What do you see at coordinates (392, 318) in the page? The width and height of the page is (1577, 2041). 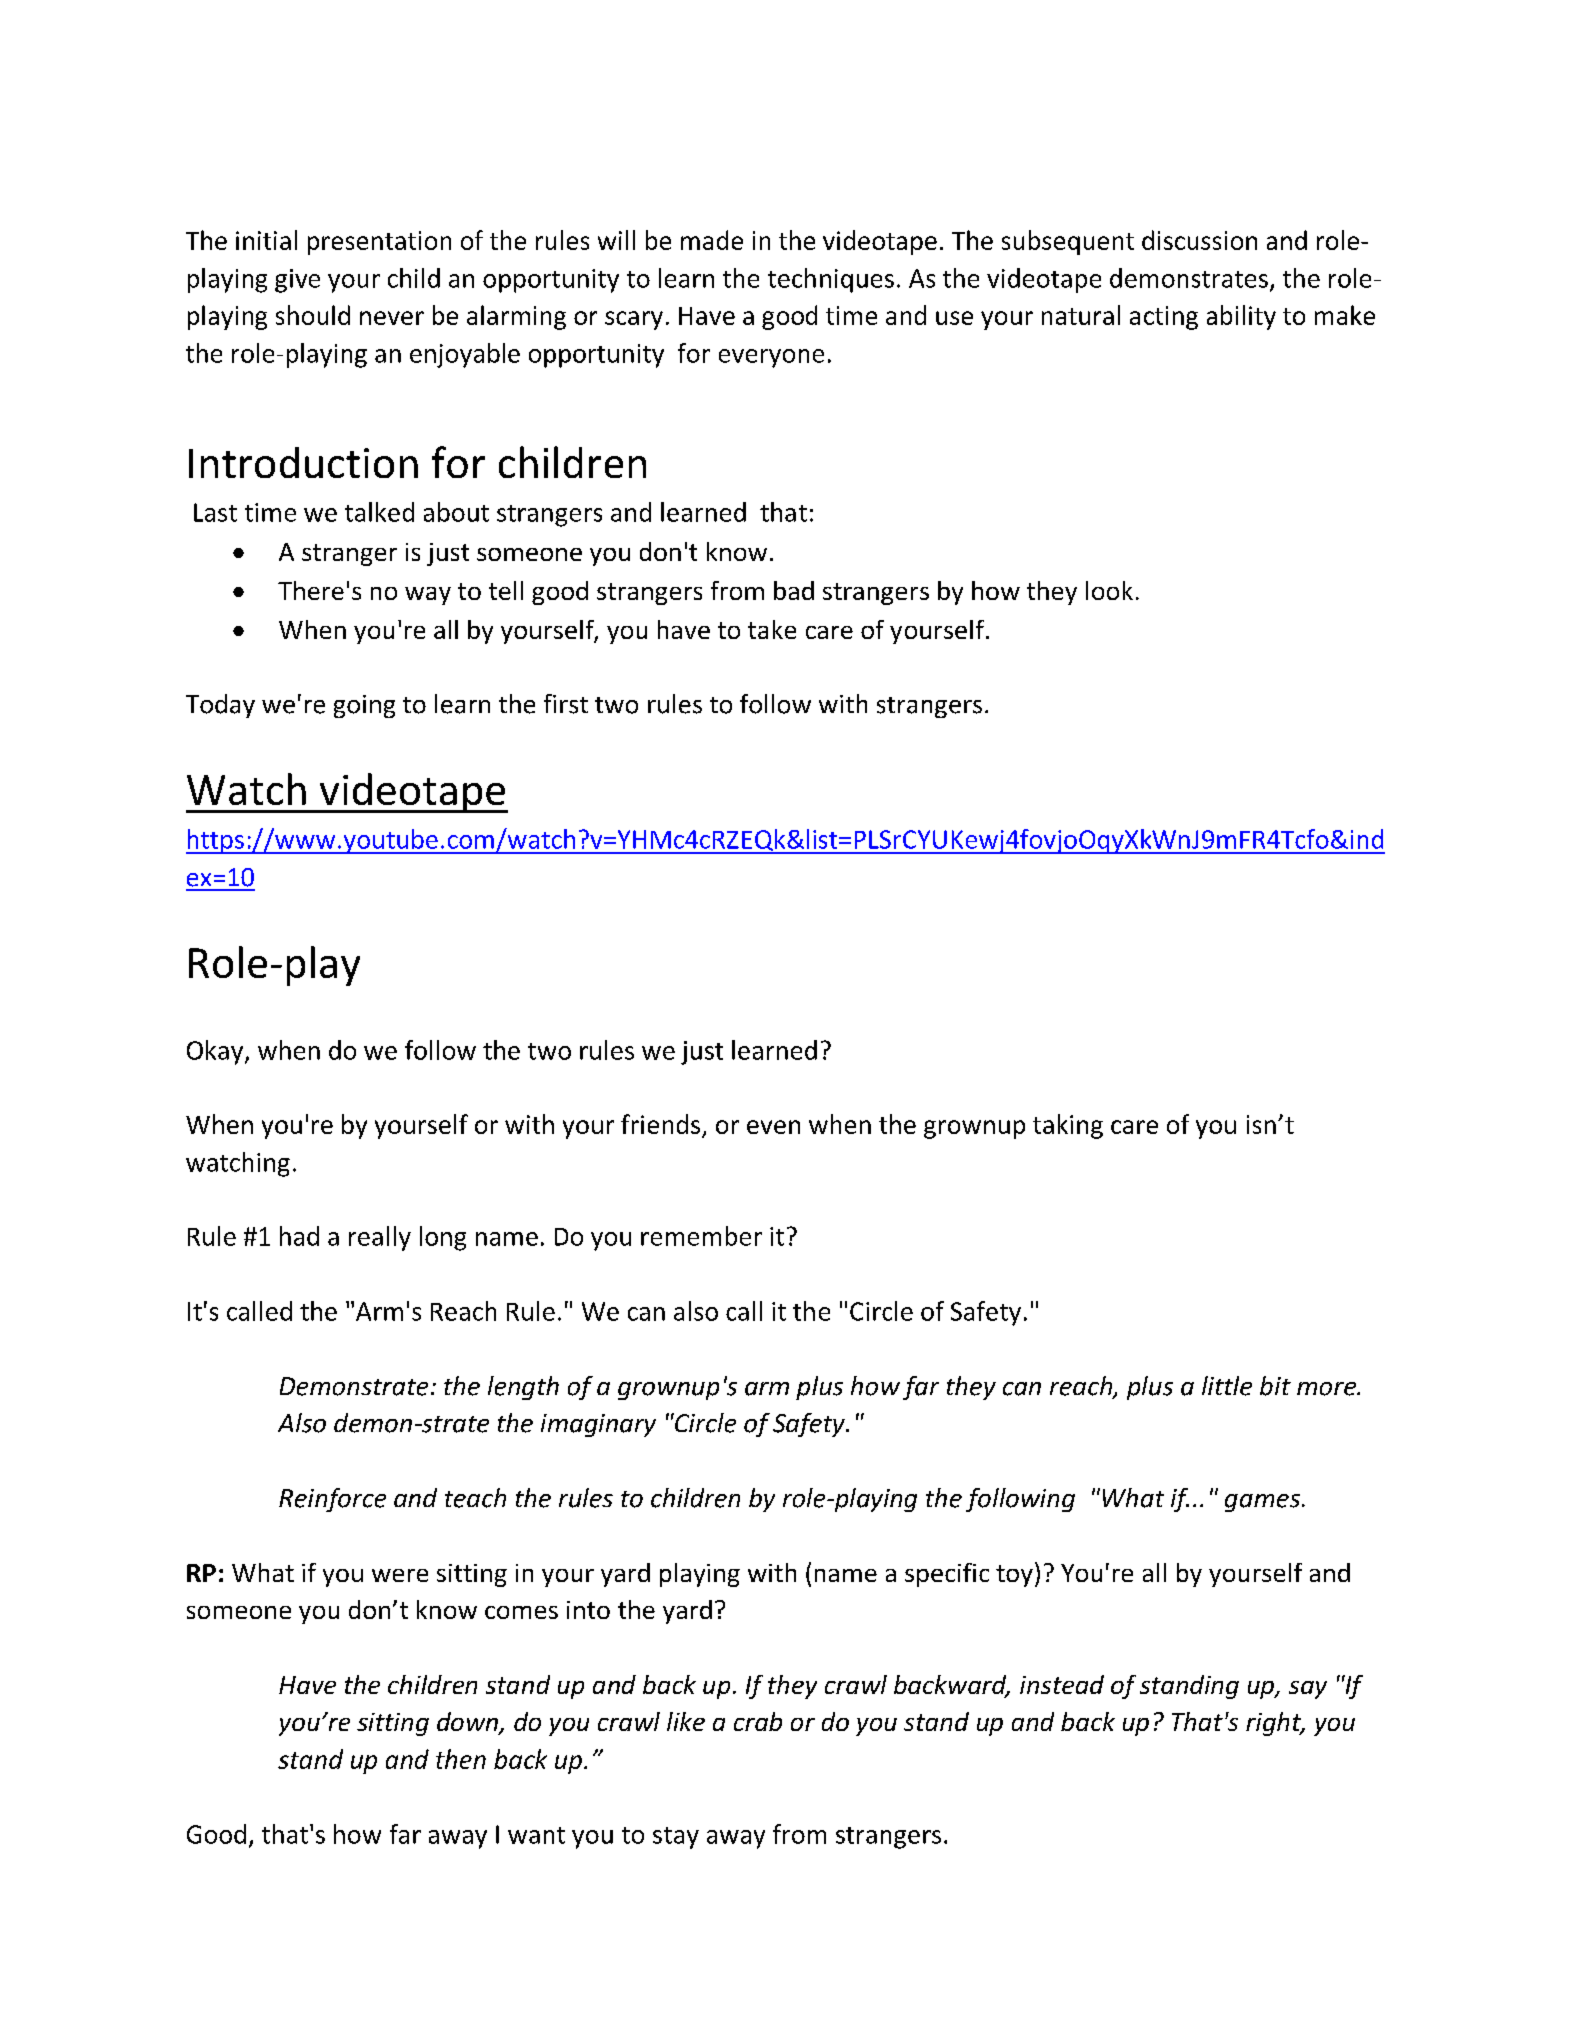 I see `never` at bounding box center [392, 318].
